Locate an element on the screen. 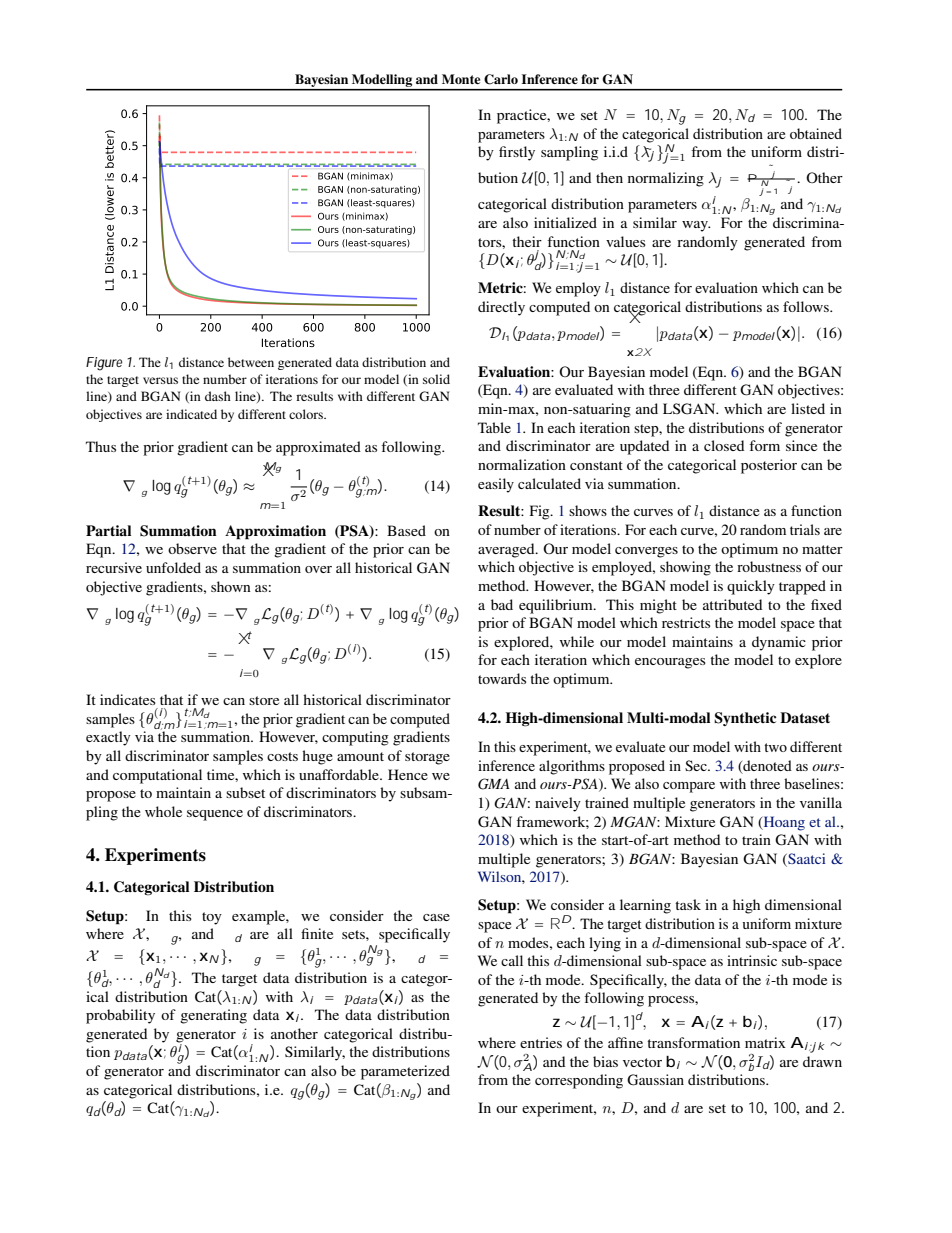 Image resolution: width=952 pixels, height=1233 pixels. generating is located at coordinates (213, 1016).
